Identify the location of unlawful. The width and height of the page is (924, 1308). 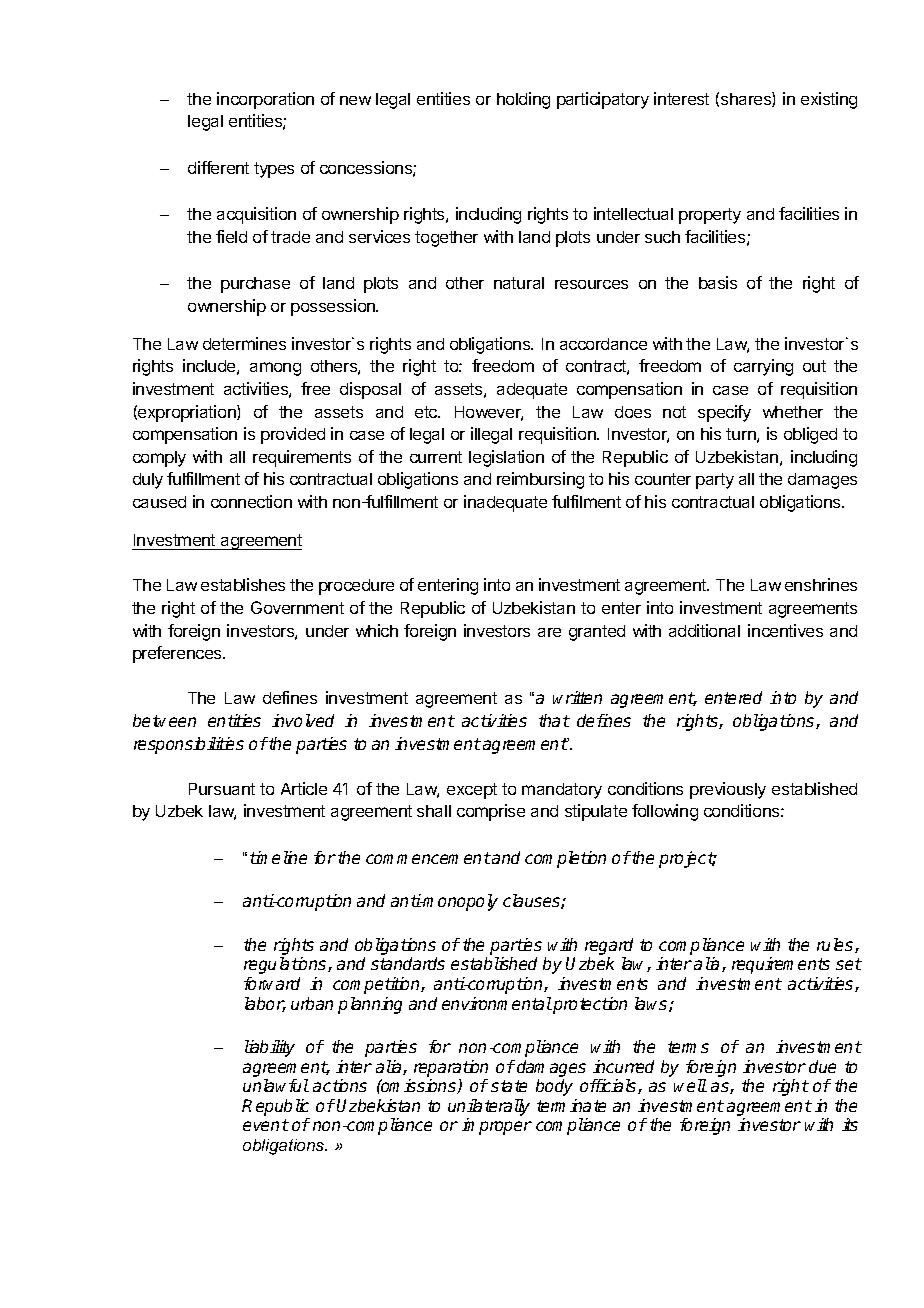
(276, 1085).
